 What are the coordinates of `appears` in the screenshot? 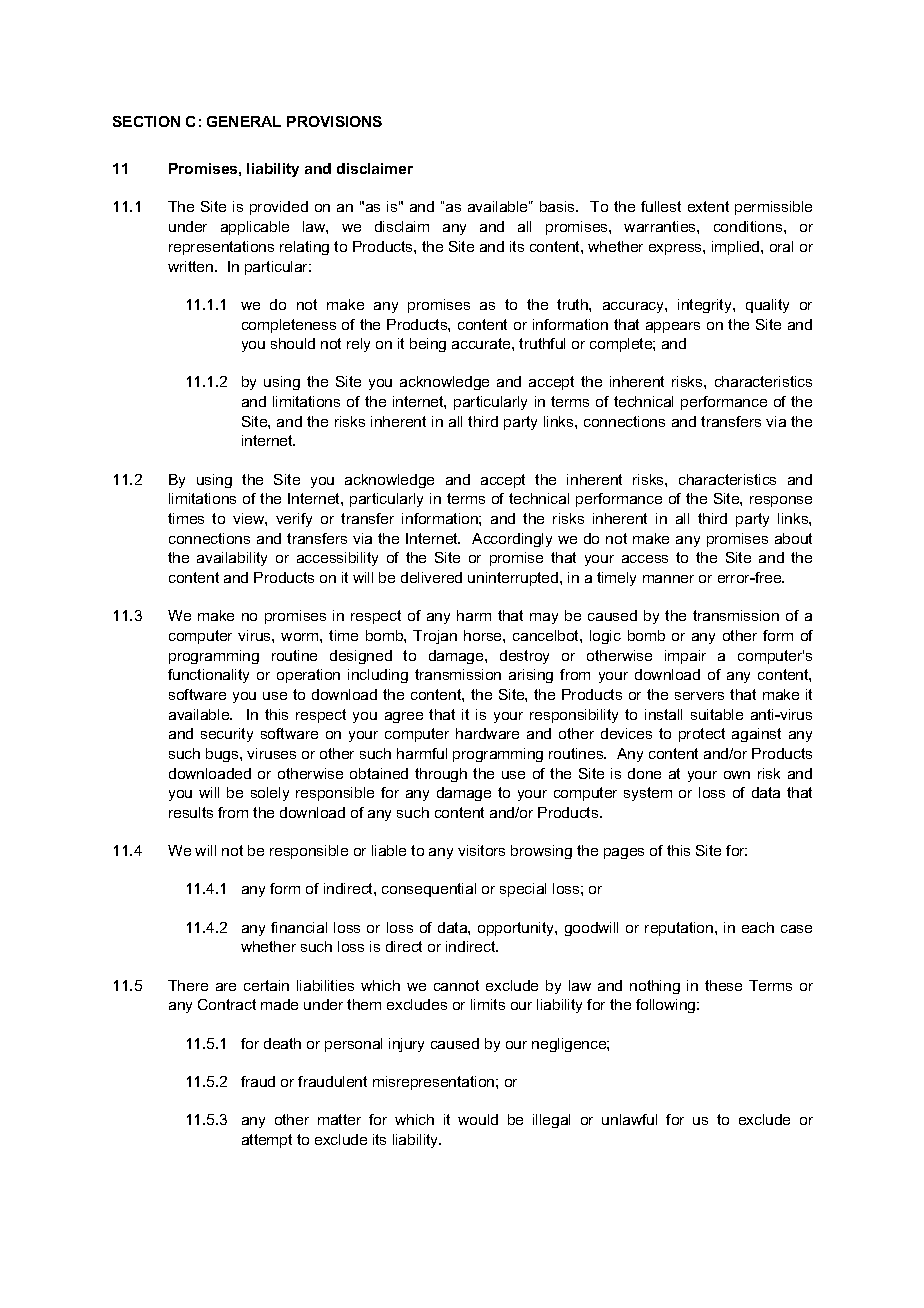 It's located at (673, 327).
